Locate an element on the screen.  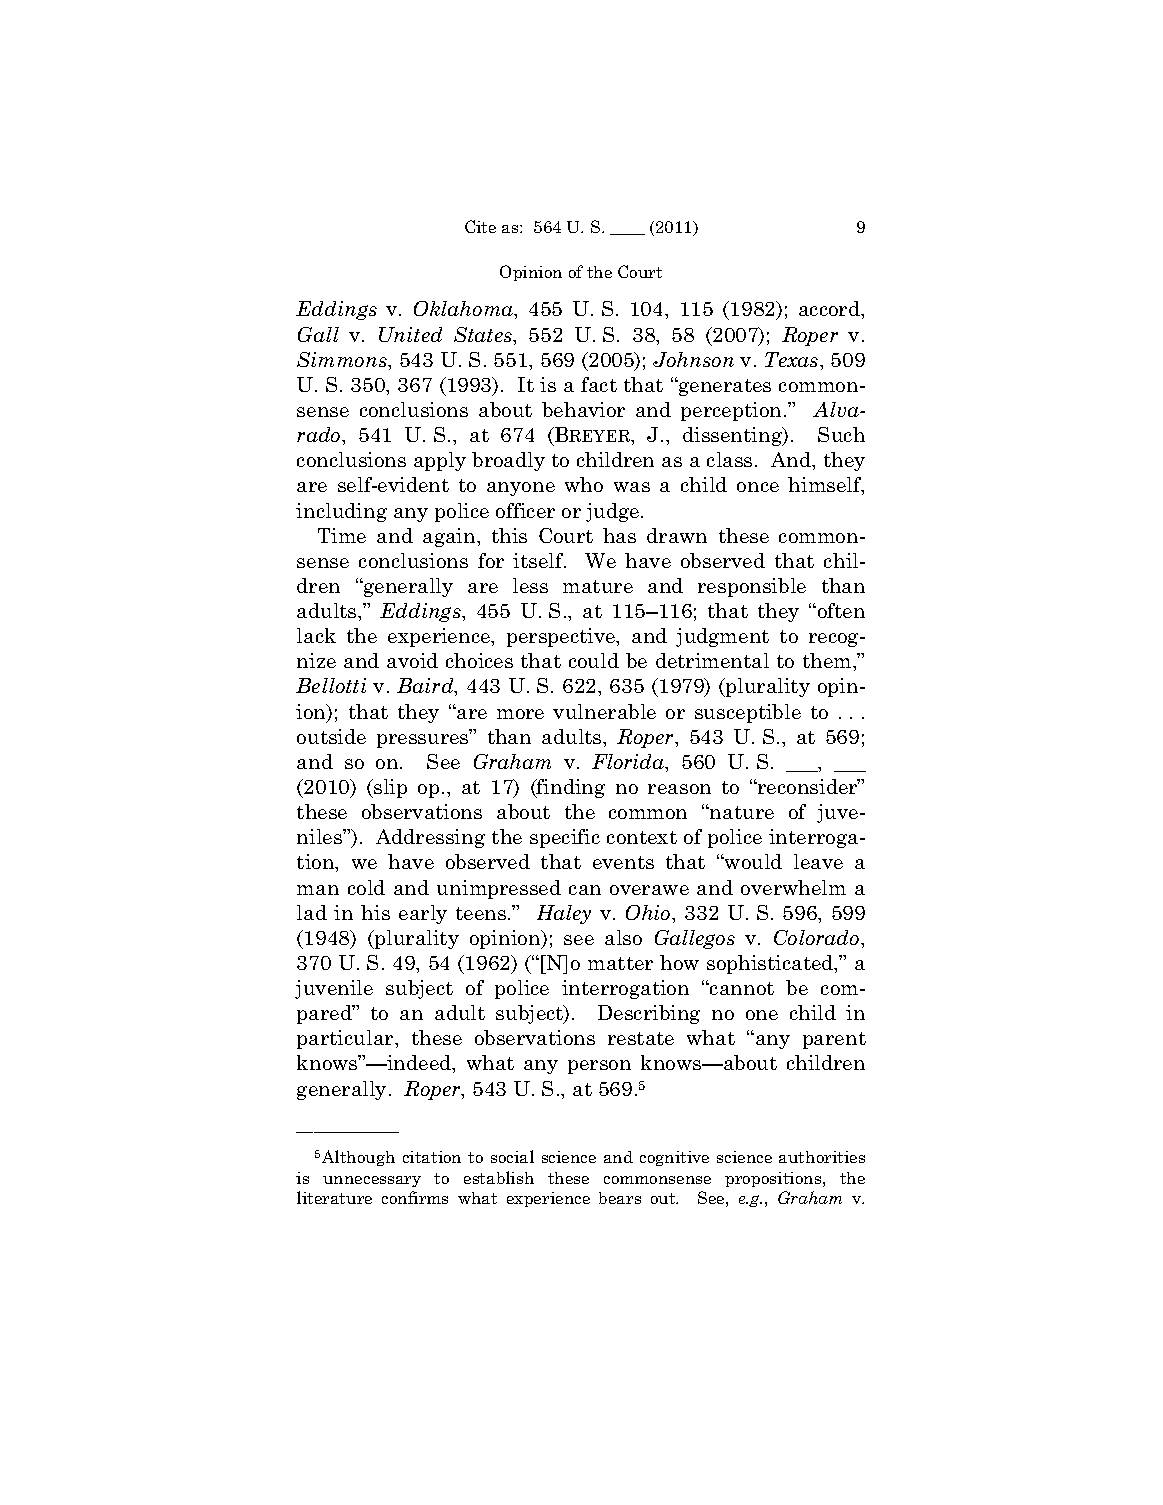
Time is located at coordinates (342, 535).
